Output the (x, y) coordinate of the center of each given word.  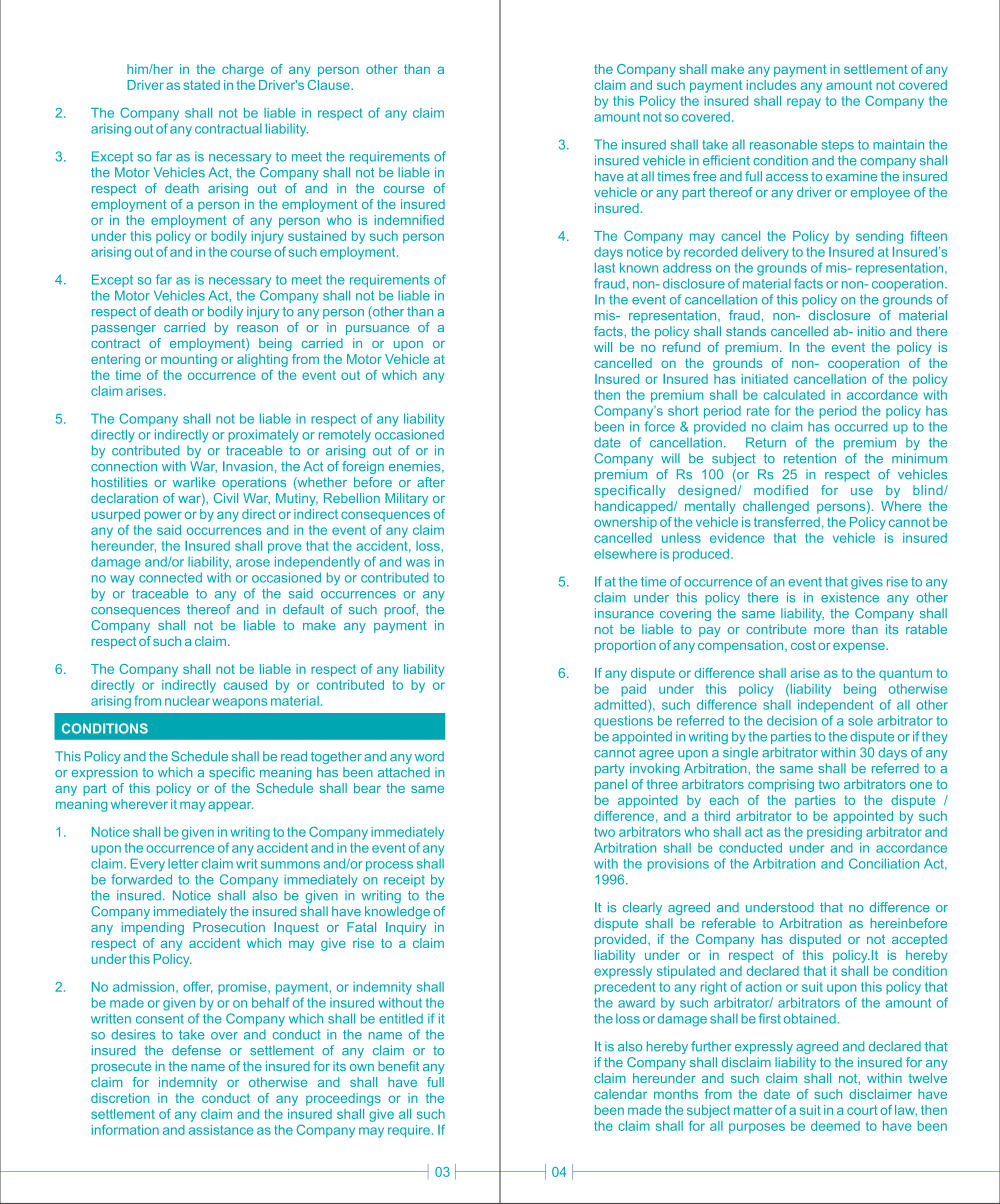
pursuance (377, 330)
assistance (221, 1130)
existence (850, 597)
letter (183, 863)
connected (170, 577)
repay (804, 103)
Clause (329, 85)
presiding (834, 833)
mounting (189, 360)
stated (201, 85)
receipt (404, 880)
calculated (794, 395)
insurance (624, 613)
